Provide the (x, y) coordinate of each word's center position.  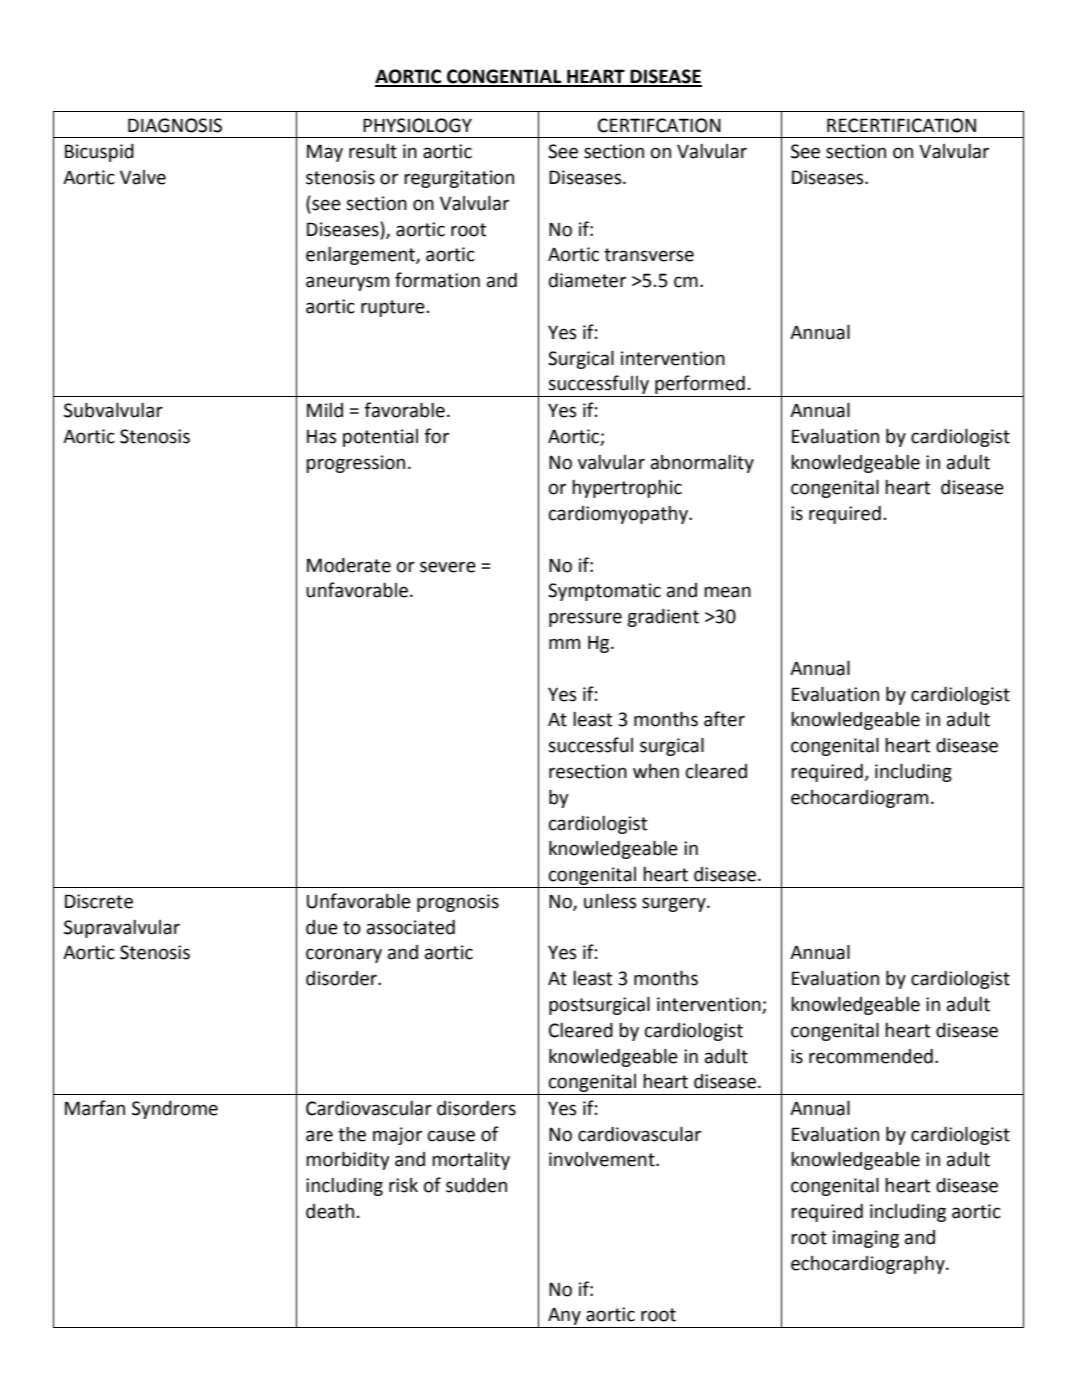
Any (564, 1318)
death (330, 1211)
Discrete (99, 901)
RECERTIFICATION (901, 125)
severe (448, 567)
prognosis (458, 903)
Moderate (349, 565)
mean (727, 592)
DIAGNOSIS (175, 125)
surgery (675, 904)
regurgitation (459, 179)
